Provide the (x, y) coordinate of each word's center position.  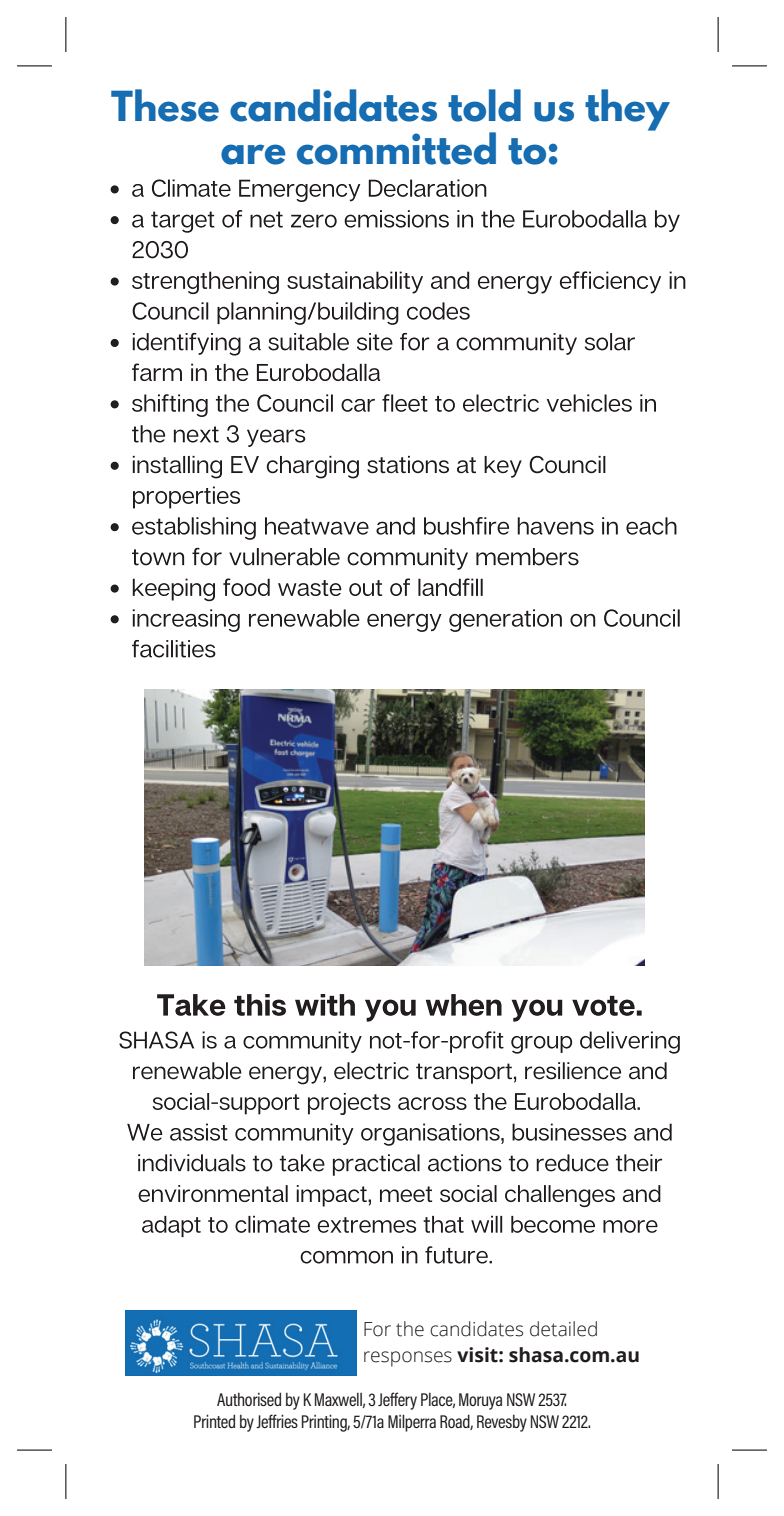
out (365, 588)
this (260, 1005)
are (253, 154)
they (627, 110)
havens (555, 526)
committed (396, 148)
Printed (214, 1421)
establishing (194, 528)
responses (408, 1359)
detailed (563, 1329)
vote (603, 1006)
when (464, 1005)
